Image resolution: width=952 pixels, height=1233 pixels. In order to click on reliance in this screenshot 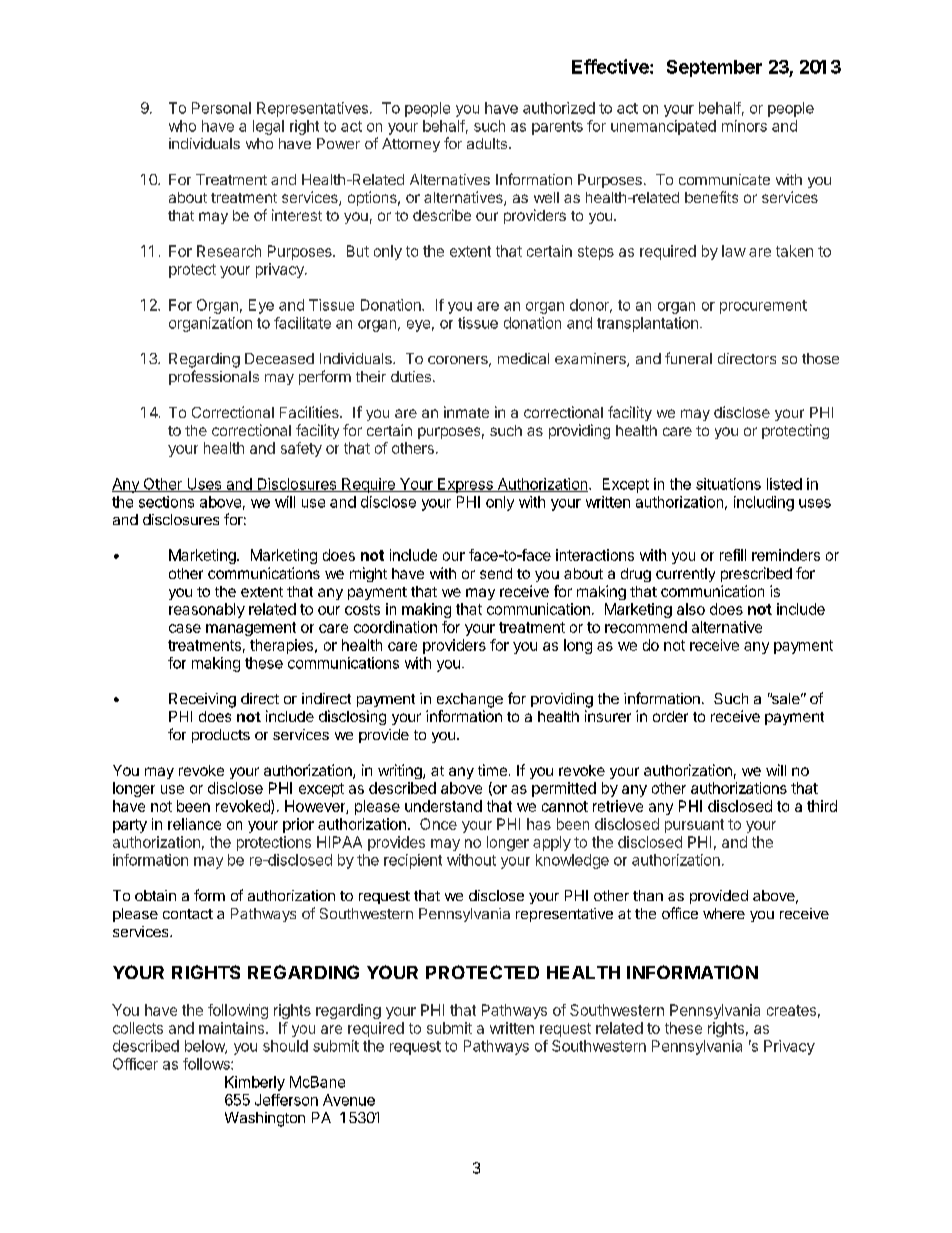, I will do `click(194, 824)`.
